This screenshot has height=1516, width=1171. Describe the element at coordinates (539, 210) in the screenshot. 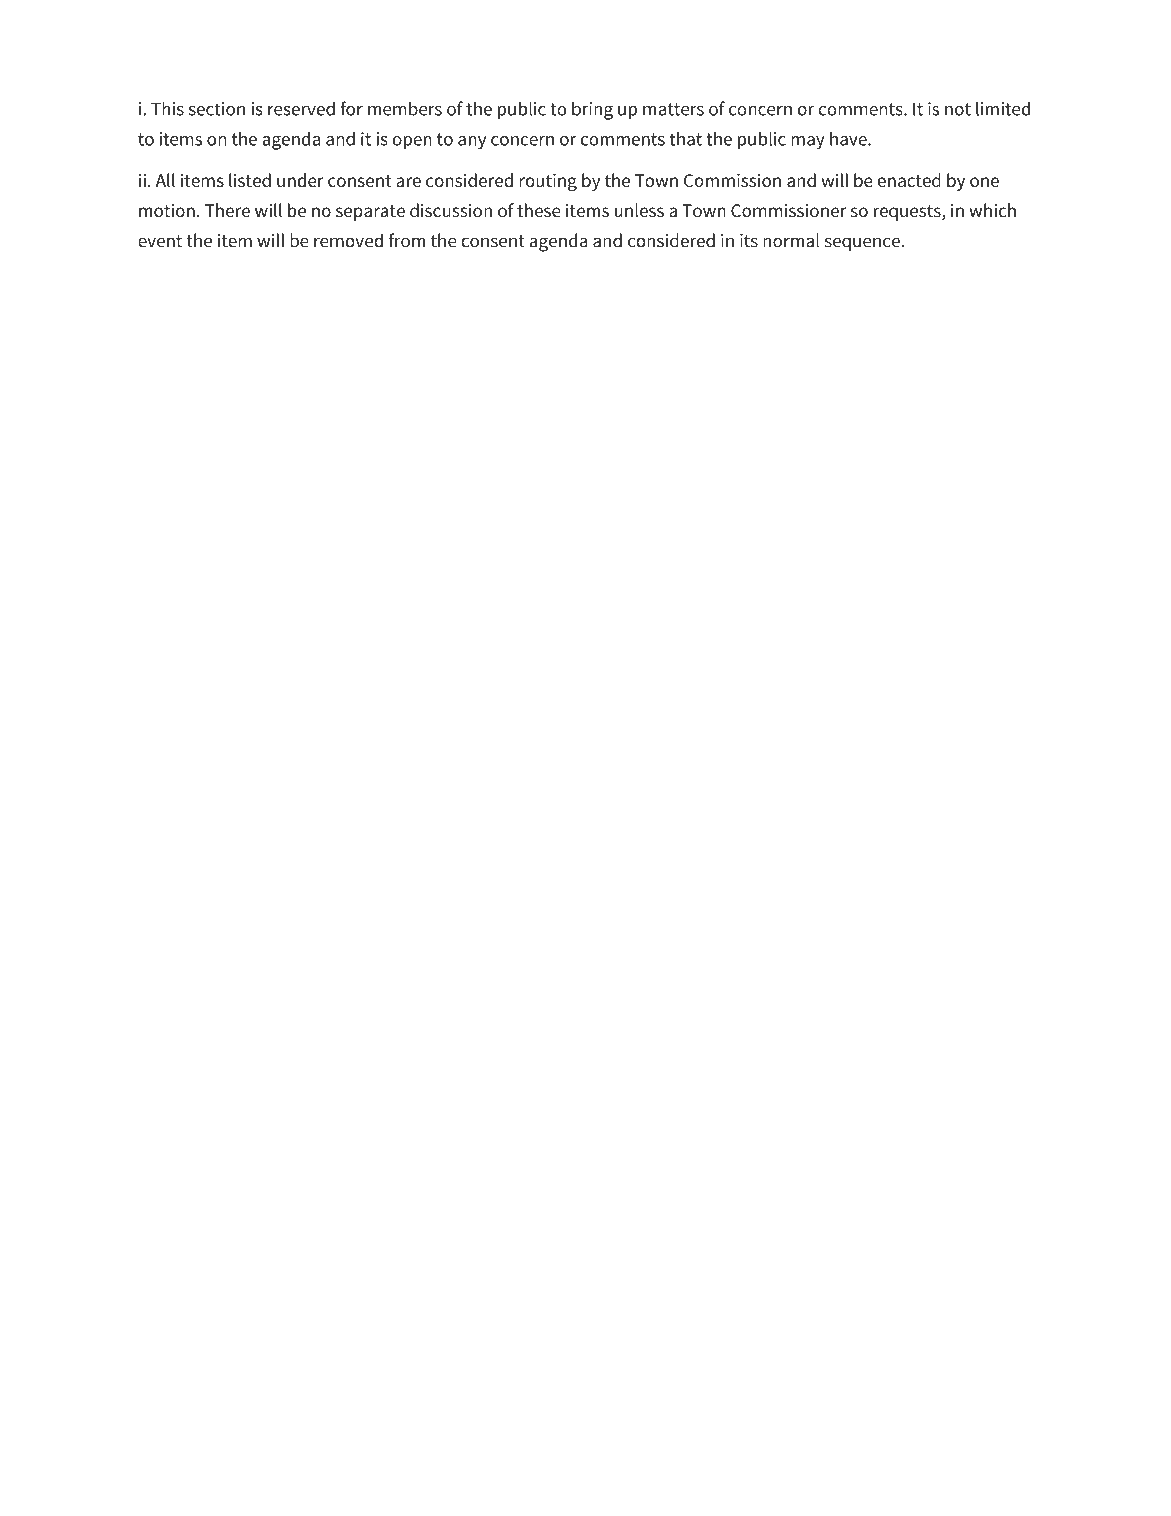

I see `these` at that location.
